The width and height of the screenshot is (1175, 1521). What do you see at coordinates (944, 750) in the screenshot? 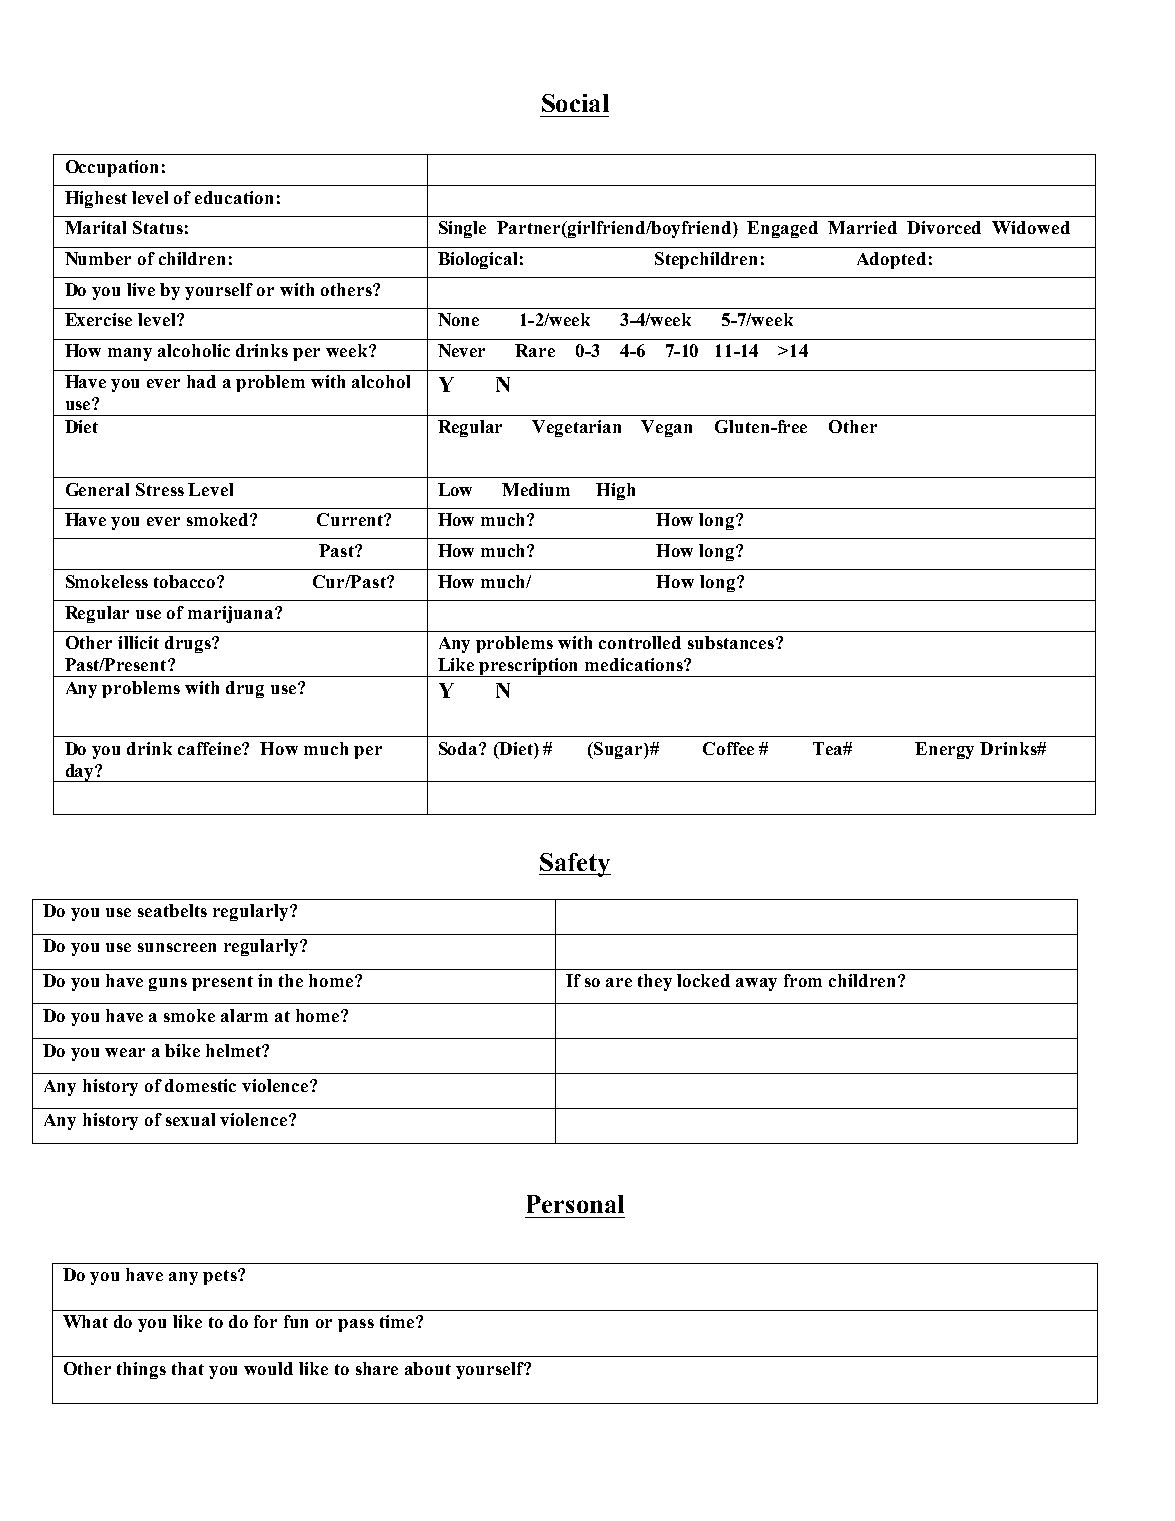
I see `Energy` at bounding box center [944, 750].
